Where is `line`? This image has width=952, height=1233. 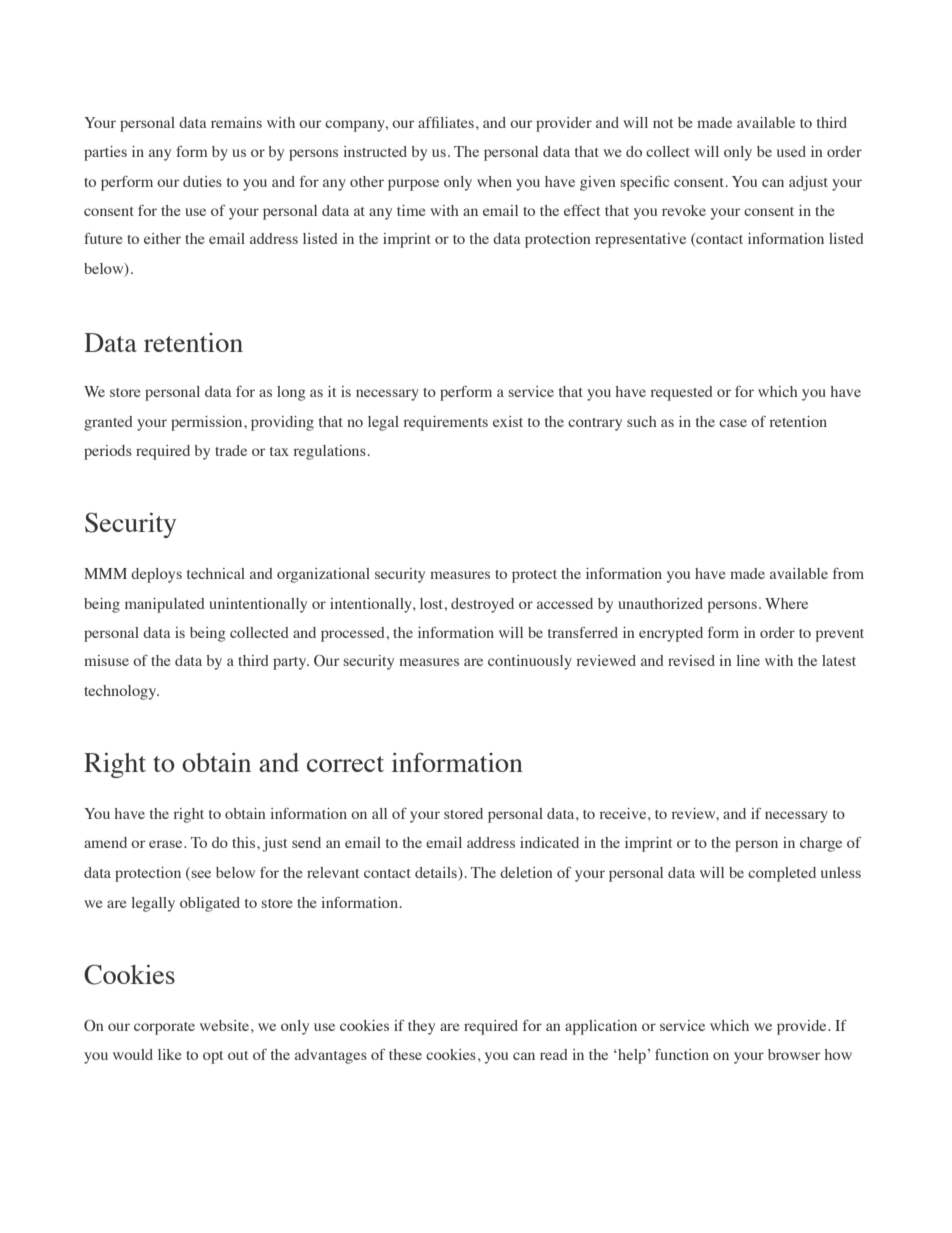 line is located at coordinates (748, 660).
